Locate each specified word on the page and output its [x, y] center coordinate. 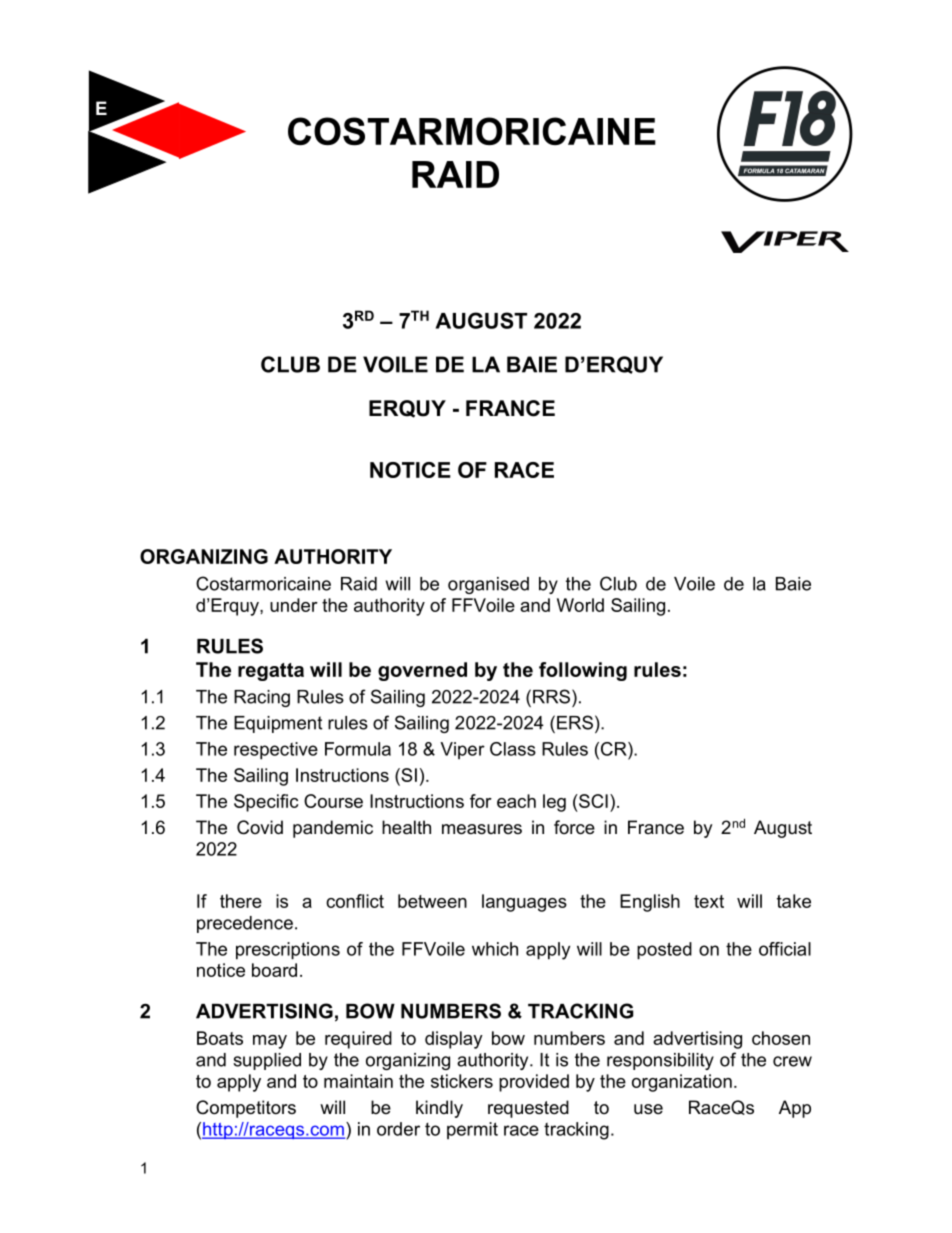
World [580, 605]
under [294, 605]
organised [488, 585]
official [785, 949]
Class [513, 749]
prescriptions [288, 951]
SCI [592, 801]
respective [276, 751]
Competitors [246, 1109]
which [495, 949]
